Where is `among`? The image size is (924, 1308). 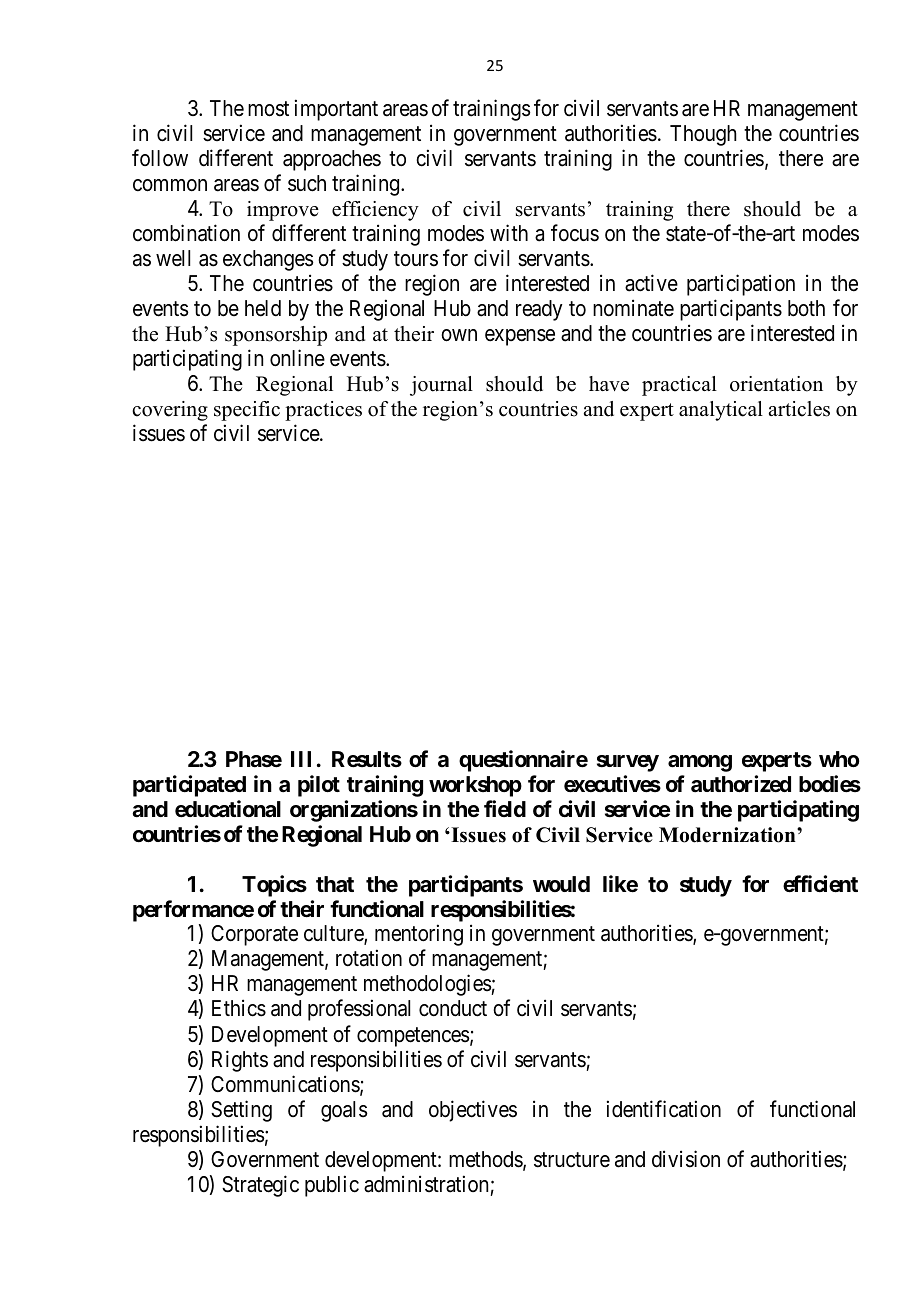 among is located at coordinates (700, 763).
